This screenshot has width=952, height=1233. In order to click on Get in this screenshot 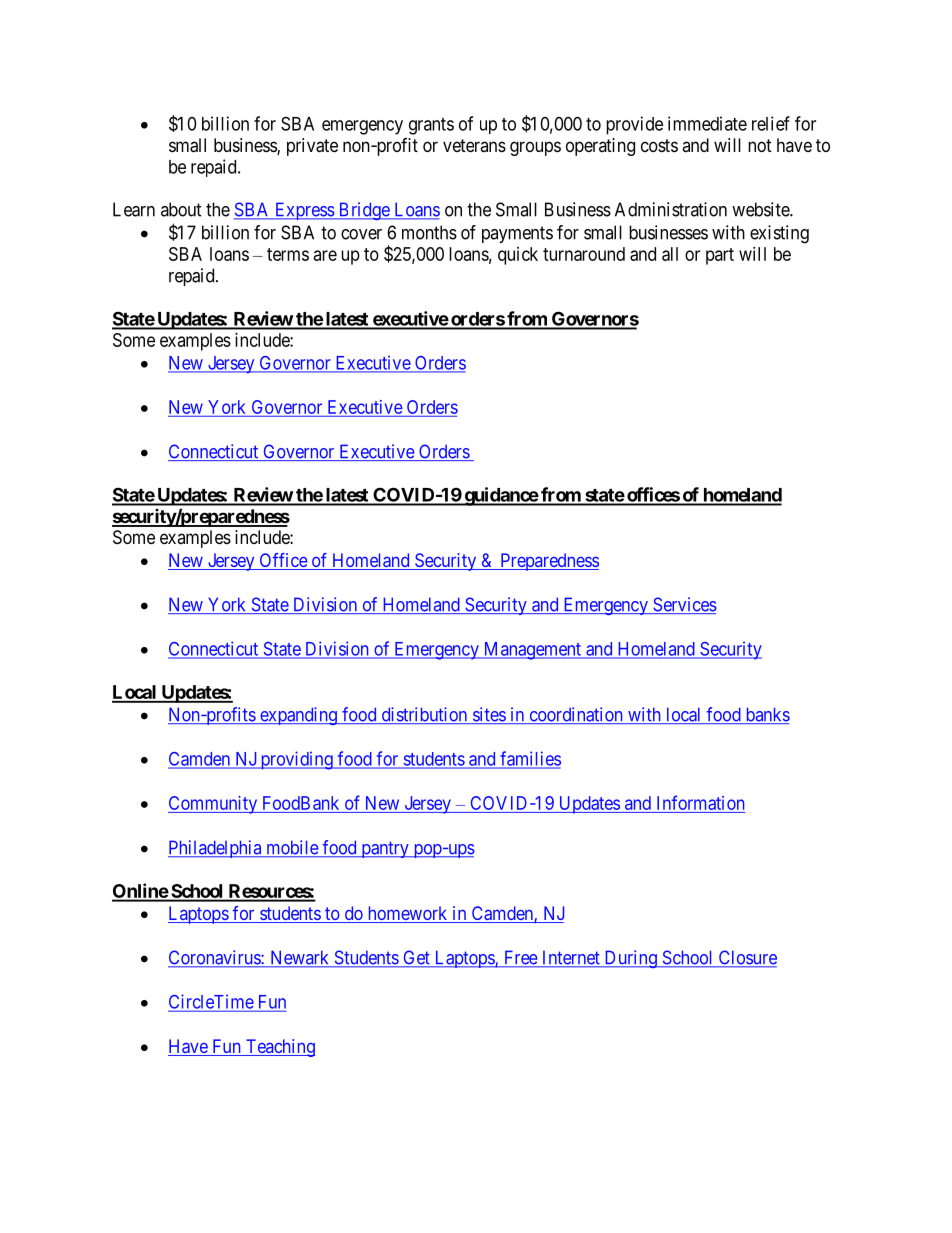, I will do `click(416, 958)`.
